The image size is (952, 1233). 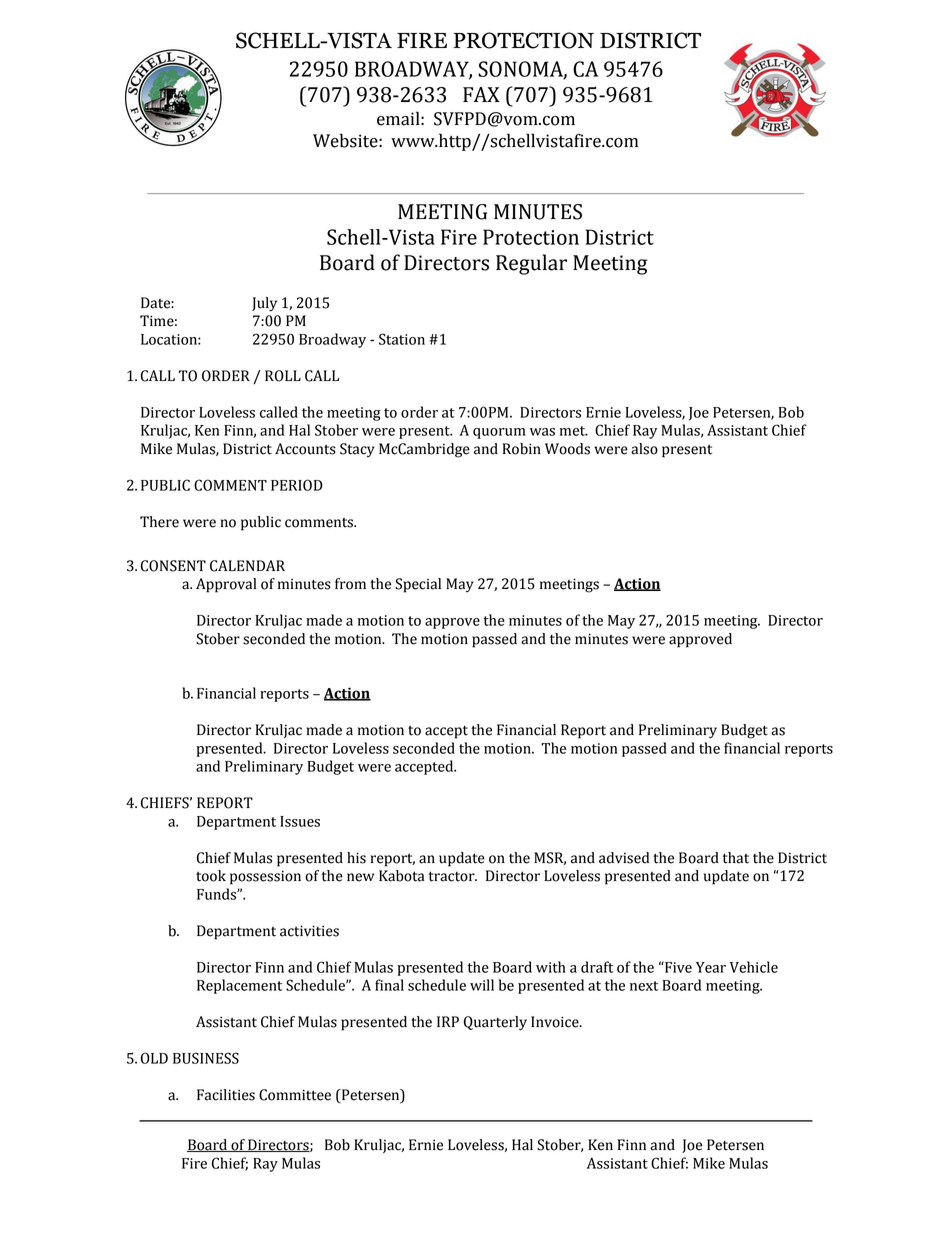 What do you see at coordinates (495, 1023) in the page?
I see `Quarterly` at bounding box center [495, 1023].
